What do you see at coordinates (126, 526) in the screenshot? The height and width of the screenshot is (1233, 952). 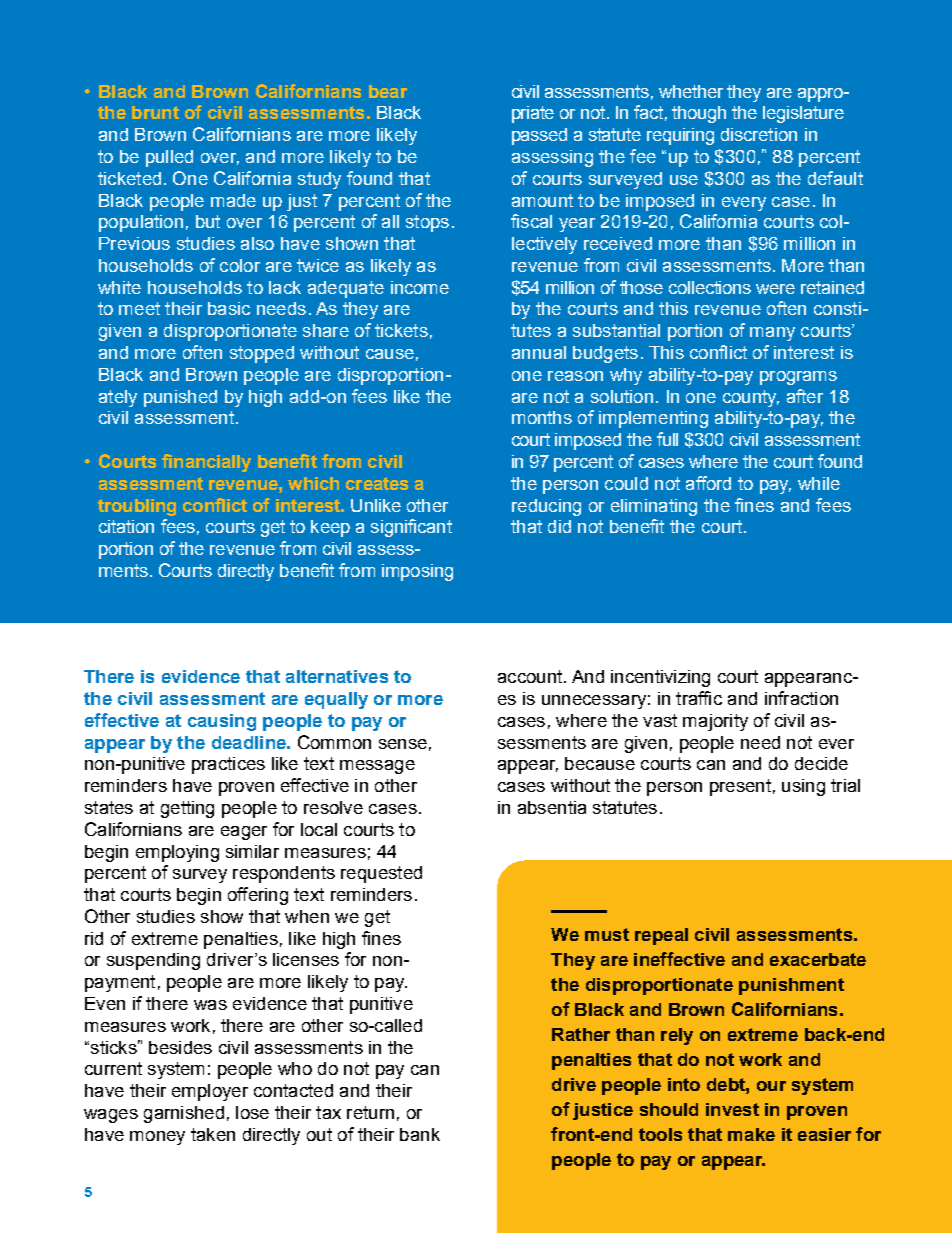 I see `citation` at bounding box center [126, 526].
